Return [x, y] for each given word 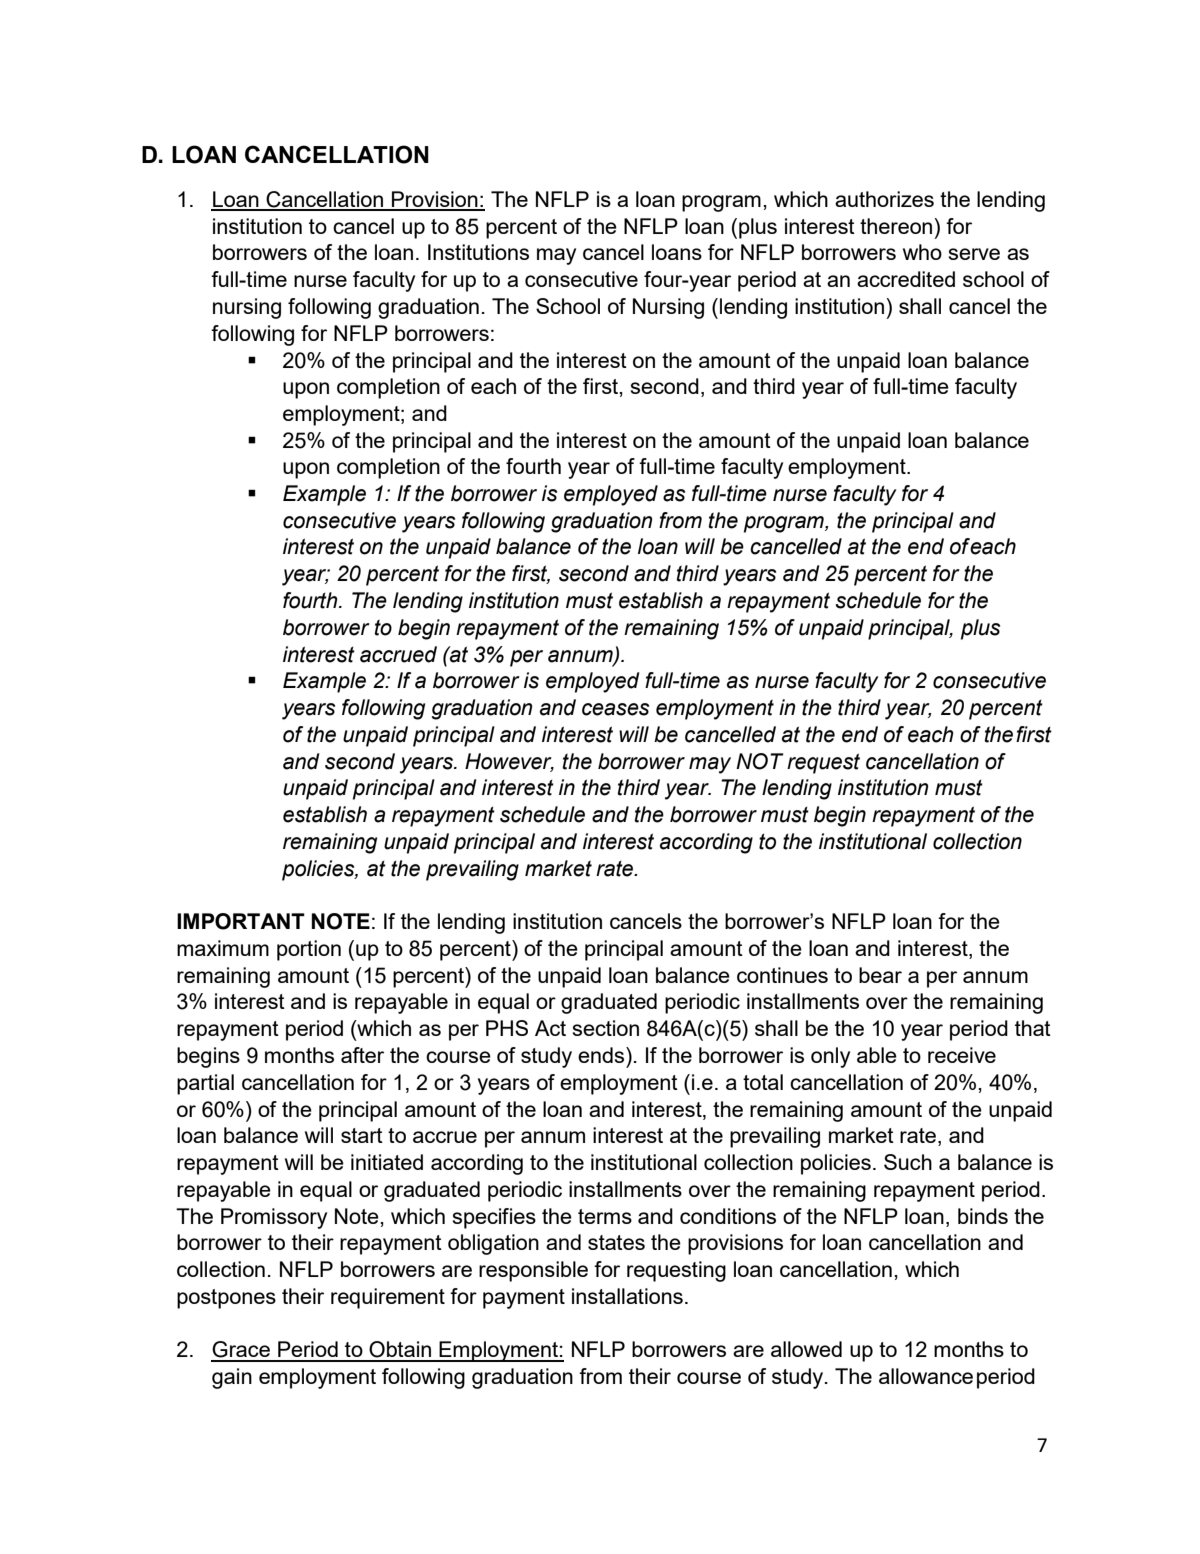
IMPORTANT [241, 921]
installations [627, 1296]
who [922, 252]
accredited [906, 279]
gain [232, 1378]
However [509, 762]
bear [880, 975]
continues [782, 975]
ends [602, 1055]
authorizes [884, 199]
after [362, 1055]
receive [962, 1055]
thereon [897, 226]
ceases [615, 709]
